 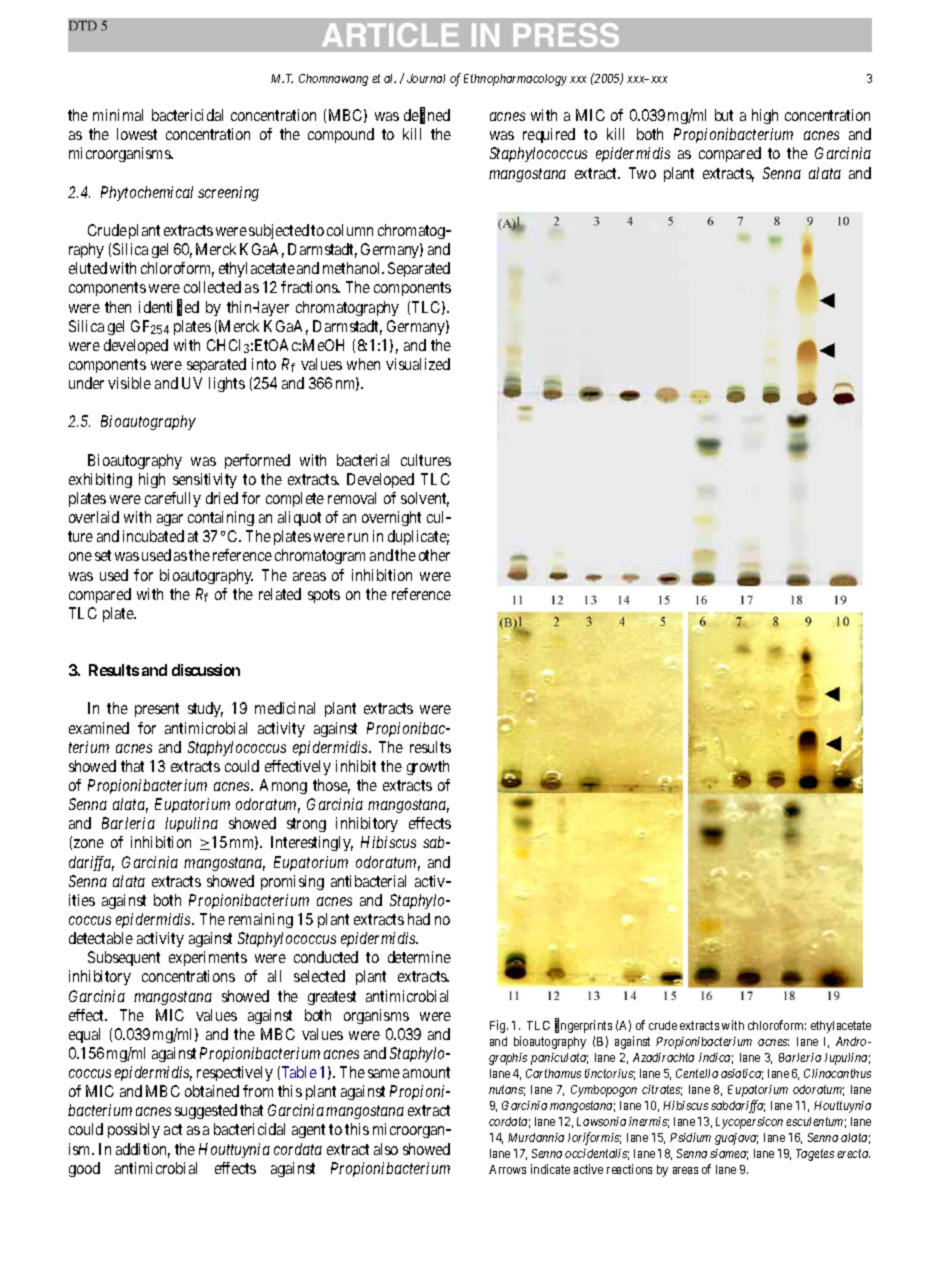 What do you see at coordinates (724, 115) in the screenshot?
I see `but` at bounding box center [724, 115].
